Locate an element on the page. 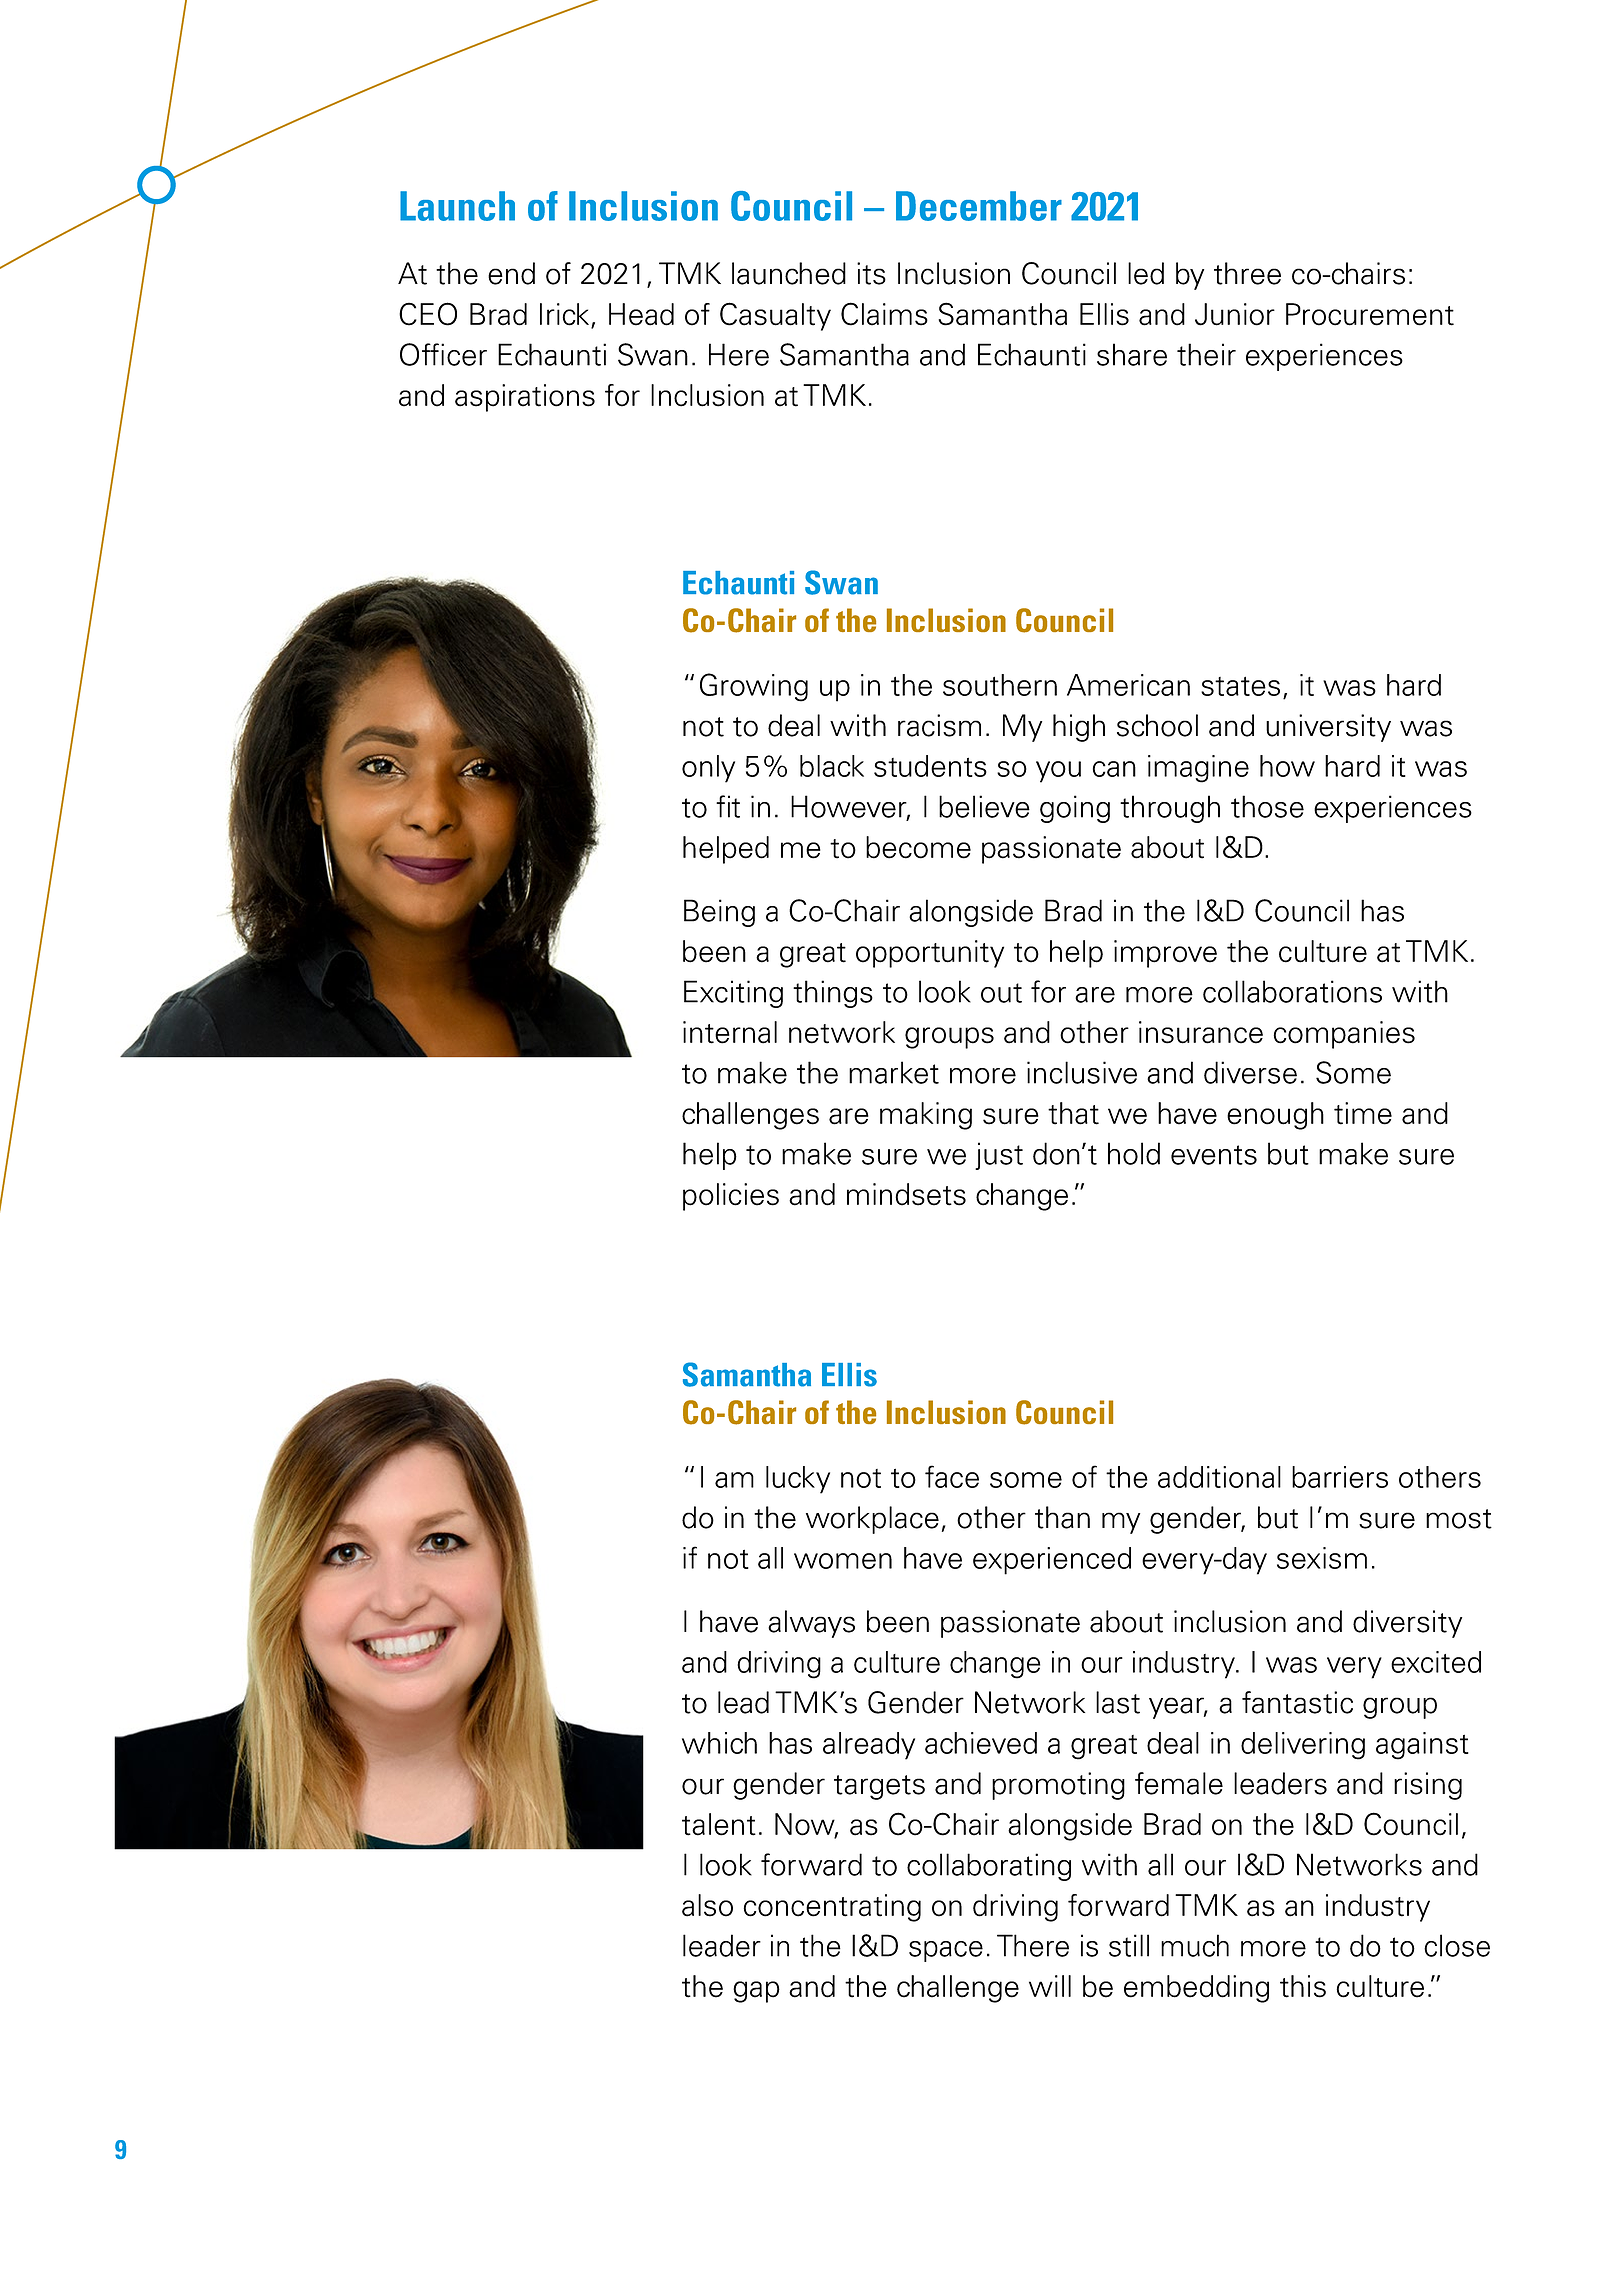  Growing is located at coordinates (754, 687).
